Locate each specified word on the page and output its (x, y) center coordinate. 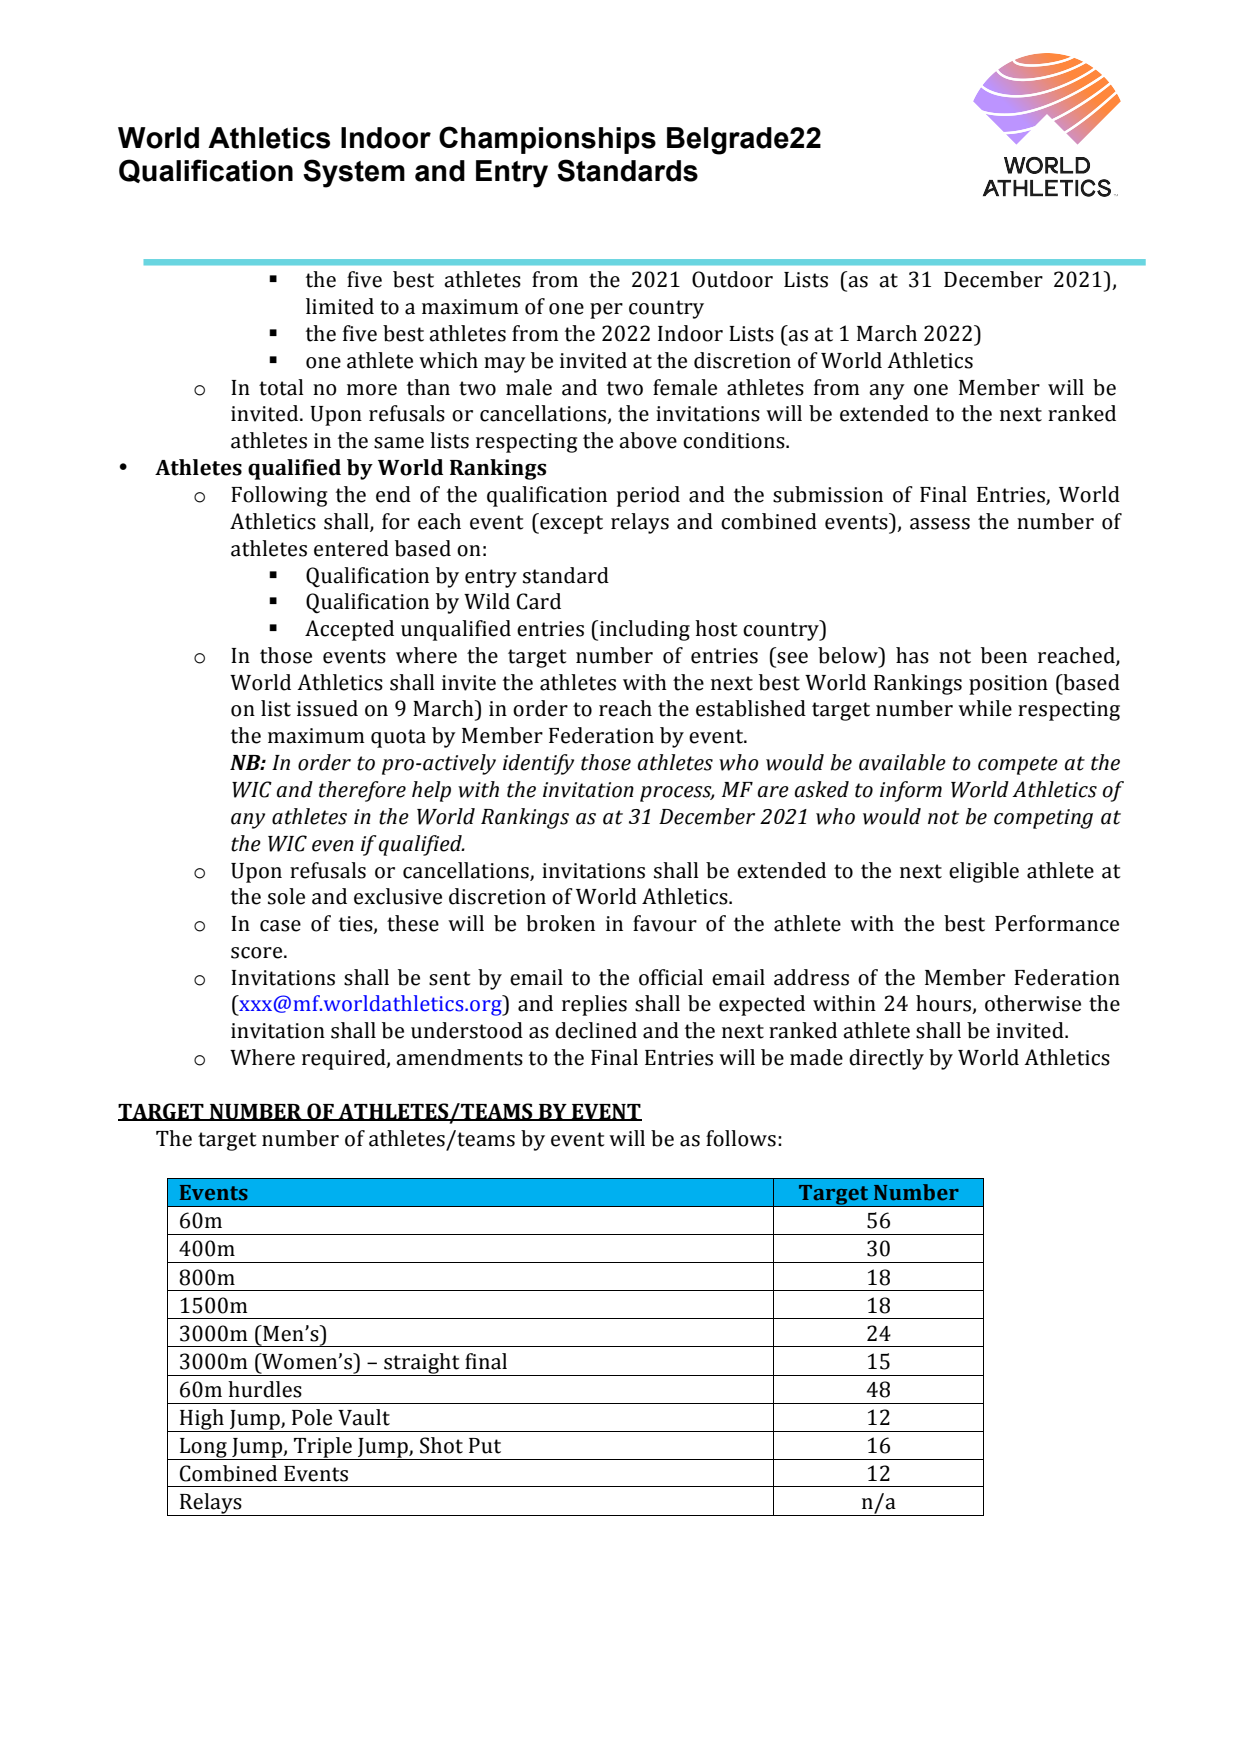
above (648, 440)
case (280, 926)
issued (327, 708)
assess (940, 524)
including (643, 630)
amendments (459, 1057)
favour (665, 923)
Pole (312, 1417)
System (354, 173)
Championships (547, 140)
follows (741, 1138)
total (281, 387)
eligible (984, 872)
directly (886, 1059)
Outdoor (732, 279)
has (912, 655)
